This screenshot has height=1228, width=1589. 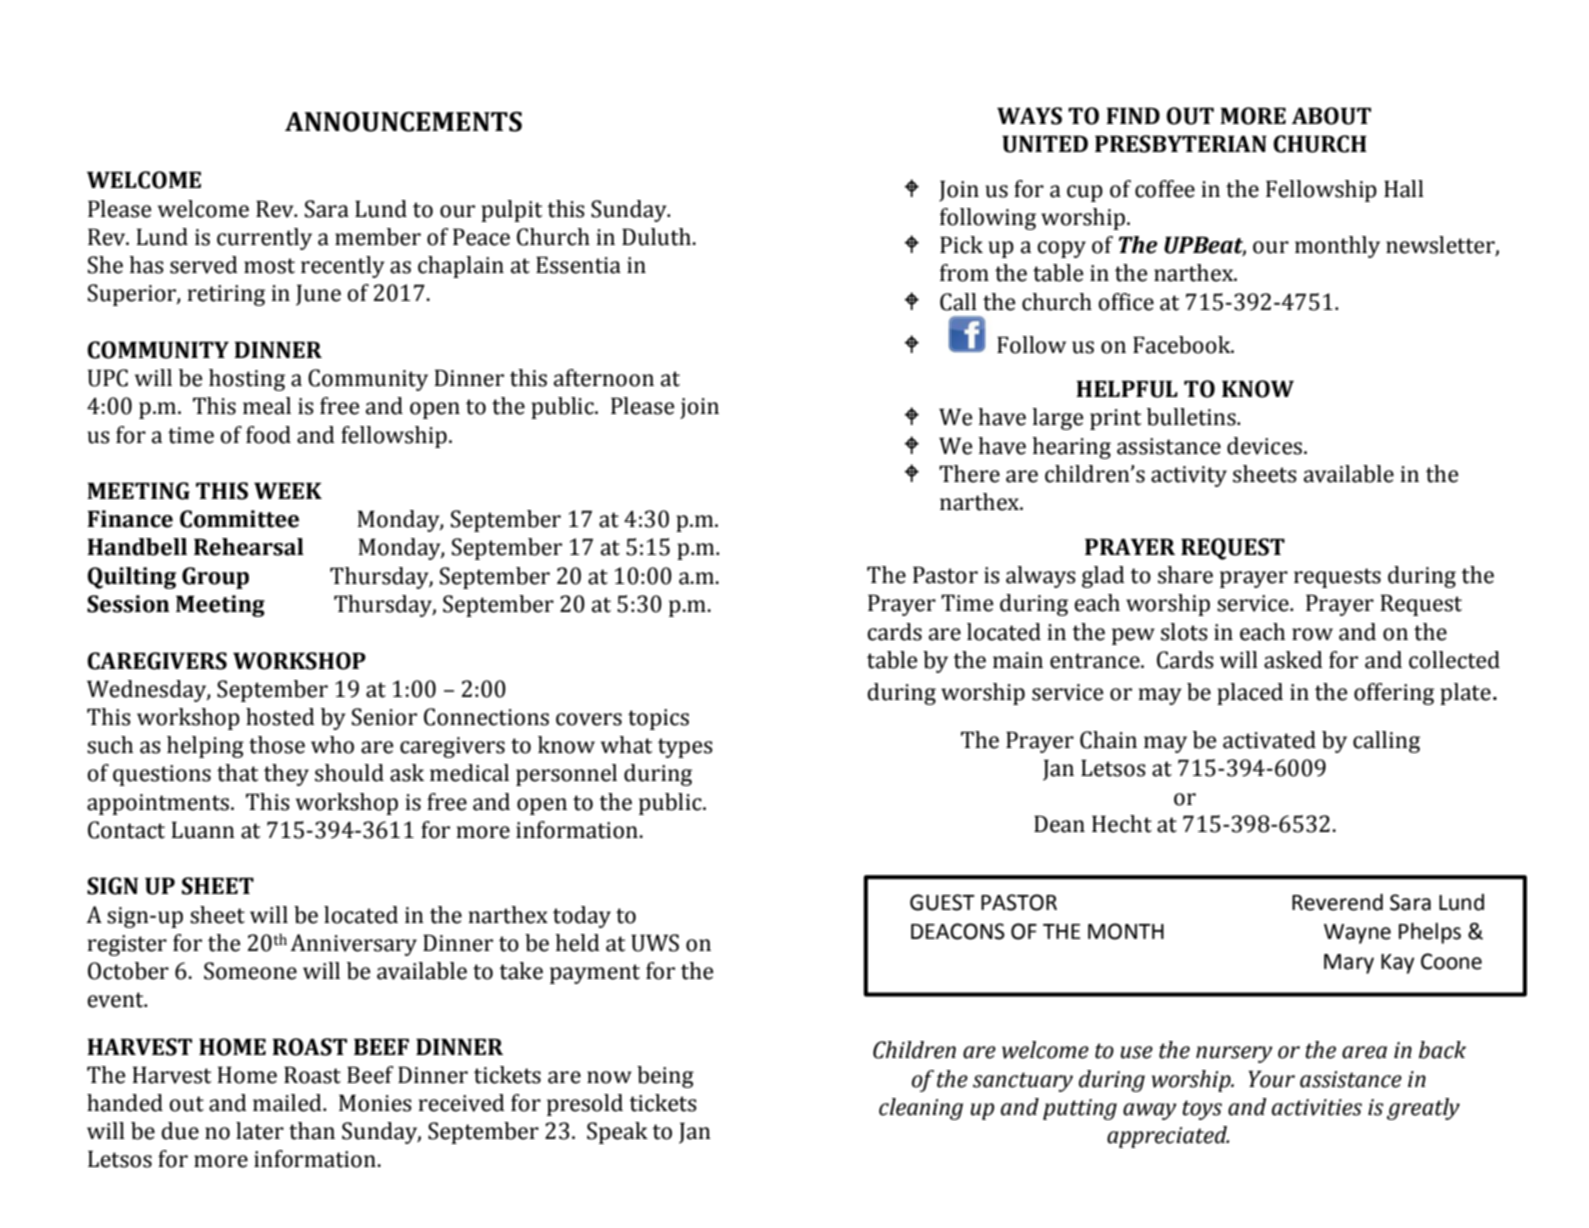 What do you see at coordinates (1018, 660) in the screenshot?
I see `main` at bounding box center [1018, 660].
